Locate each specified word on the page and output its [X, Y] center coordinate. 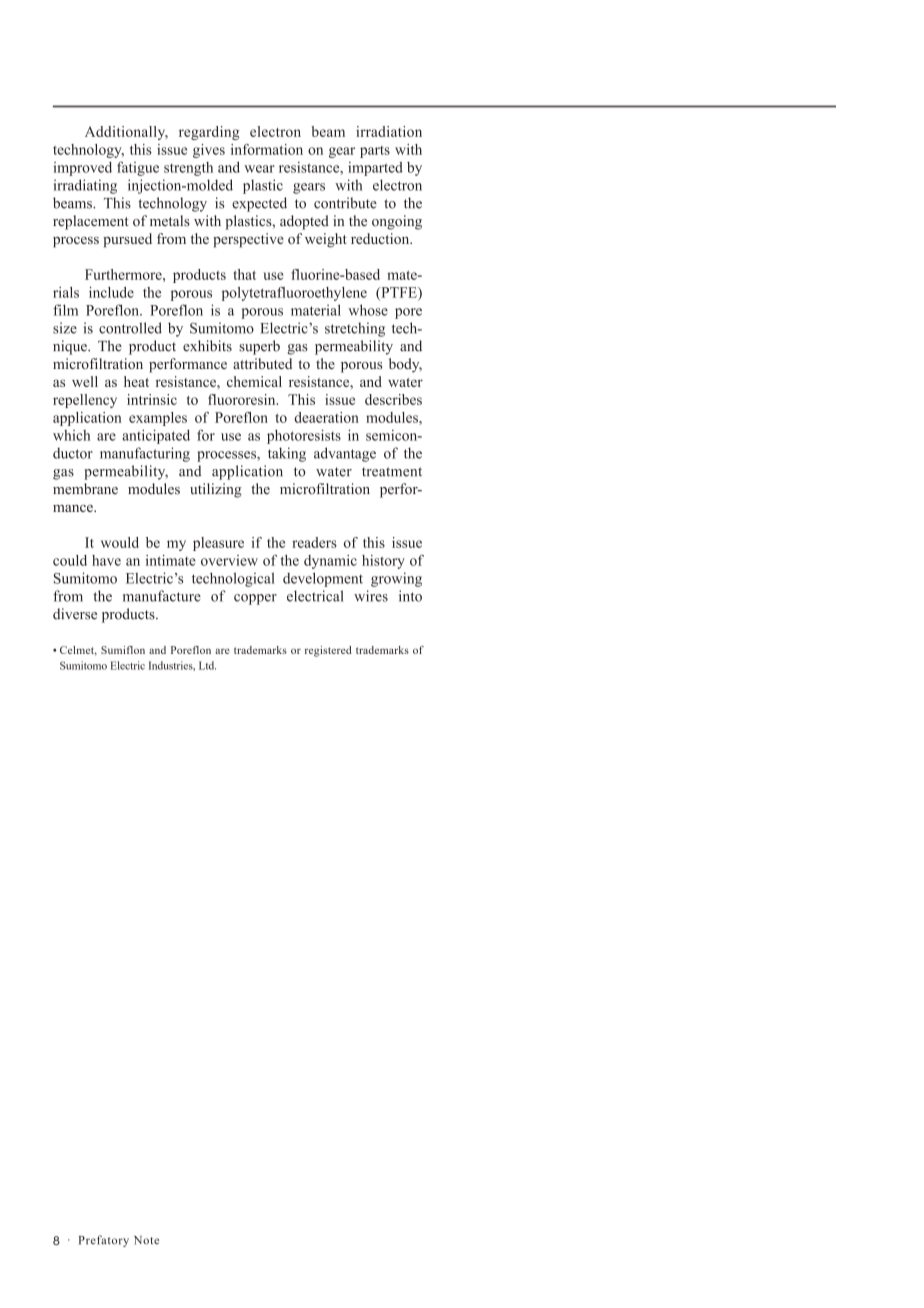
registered [328, 651]
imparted [375, 169]
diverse [75, 614]
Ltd [207, 665]
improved [82, 169]
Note [146, 1240]
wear [259, 169]
